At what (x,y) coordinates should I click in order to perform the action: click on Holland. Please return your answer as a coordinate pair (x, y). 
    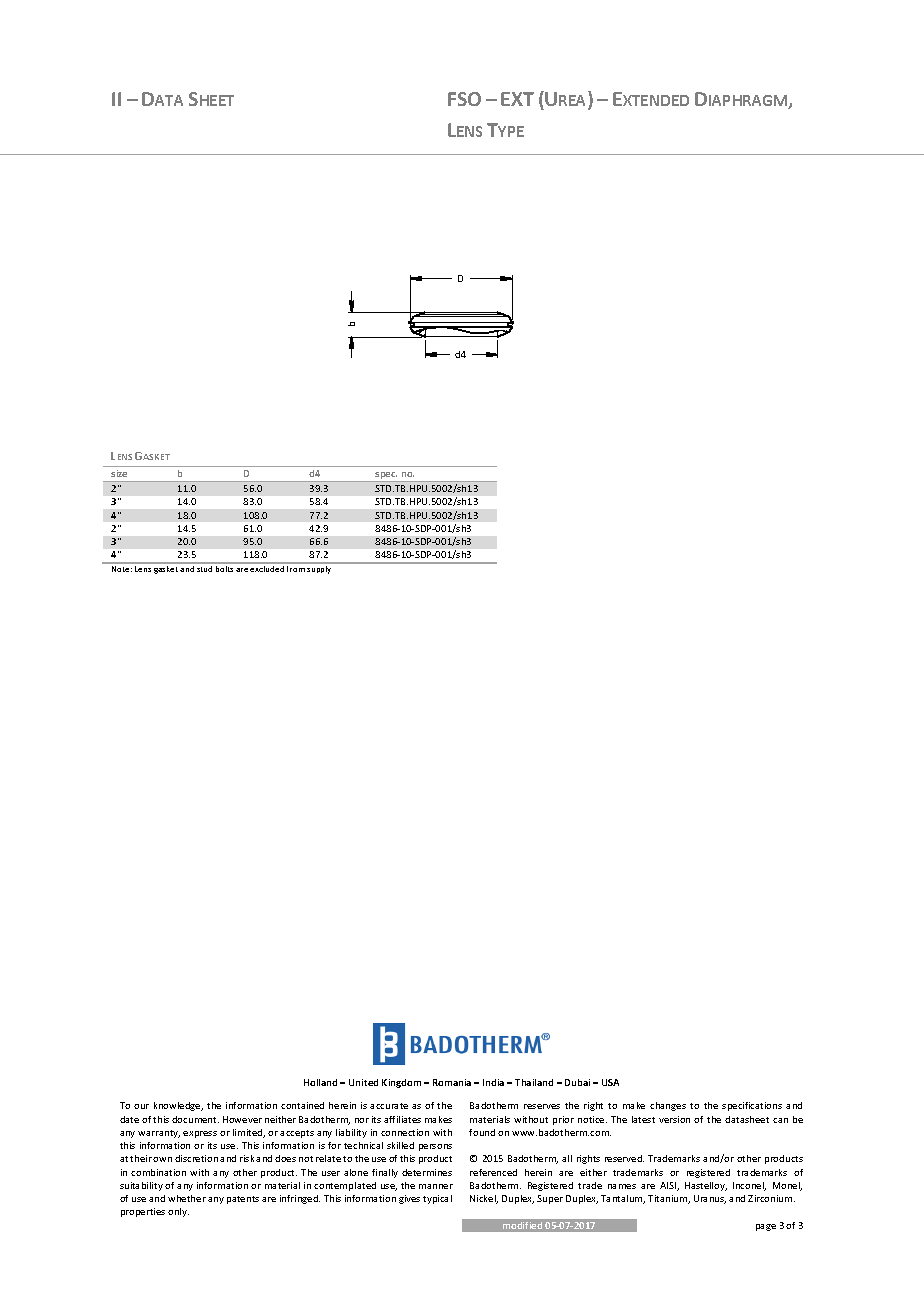
    Looking at the image, I should click on (320, 1082).
